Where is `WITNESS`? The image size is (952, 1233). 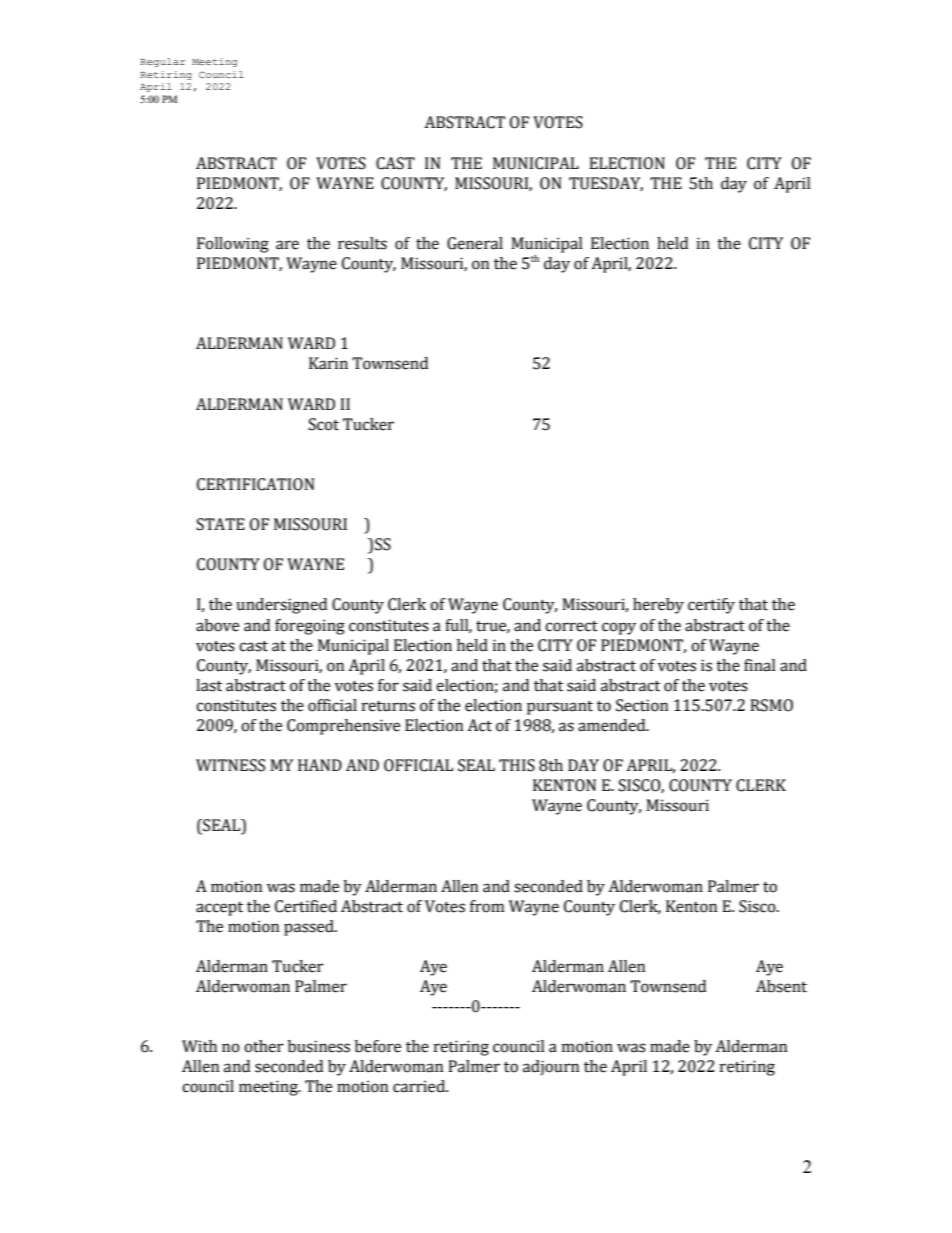 WITNESS is located at coordinates (230, 765).
